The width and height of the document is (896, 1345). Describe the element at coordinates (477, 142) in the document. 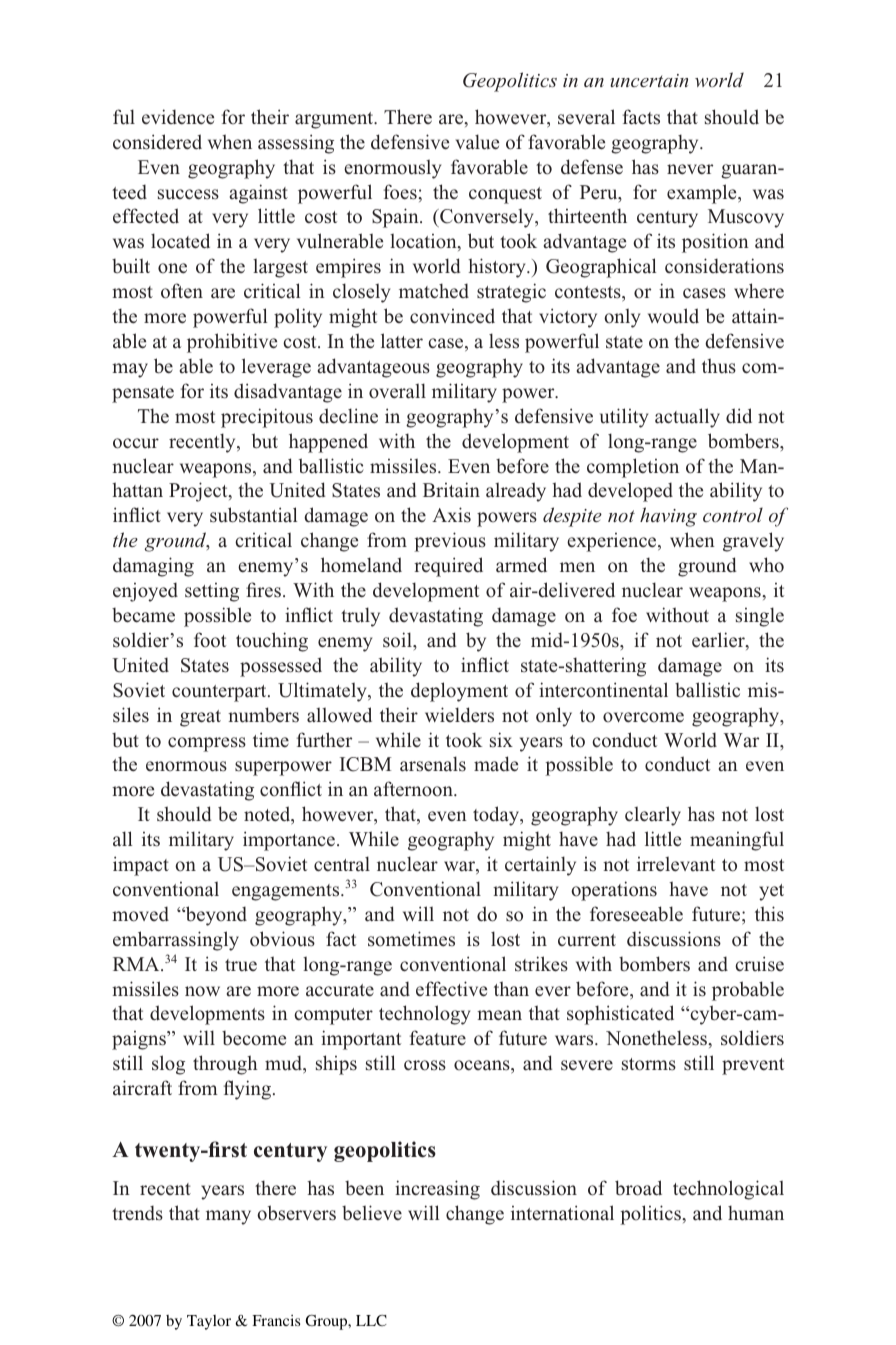

I see `value` at that location.
